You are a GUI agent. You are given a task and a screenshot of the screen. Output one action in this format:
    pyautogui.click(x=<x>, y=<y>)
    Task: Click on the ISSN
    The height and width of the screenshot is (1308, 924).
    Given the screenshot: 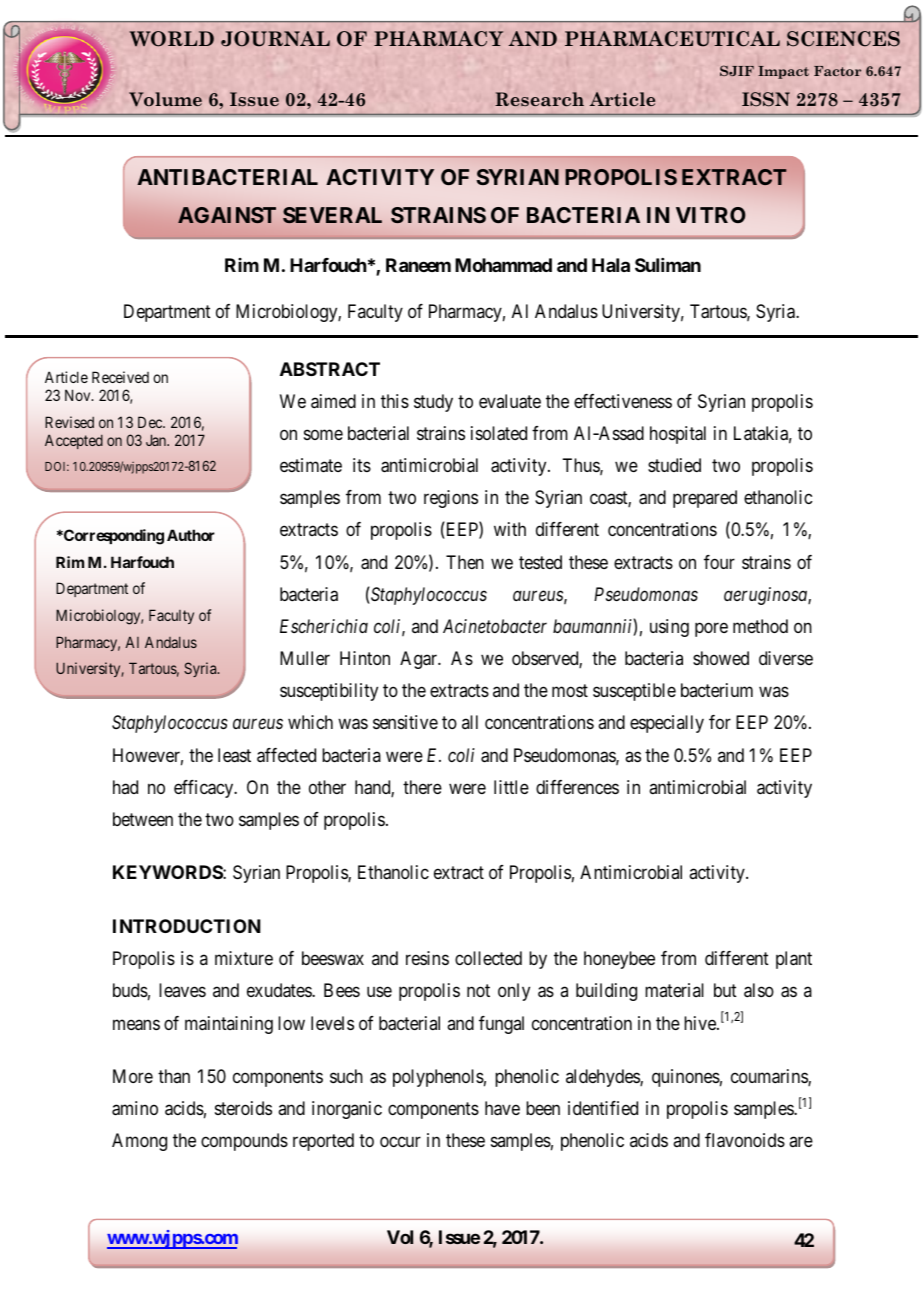 What is the action you would take?
    pyautogui.click(x=766, y=99)
